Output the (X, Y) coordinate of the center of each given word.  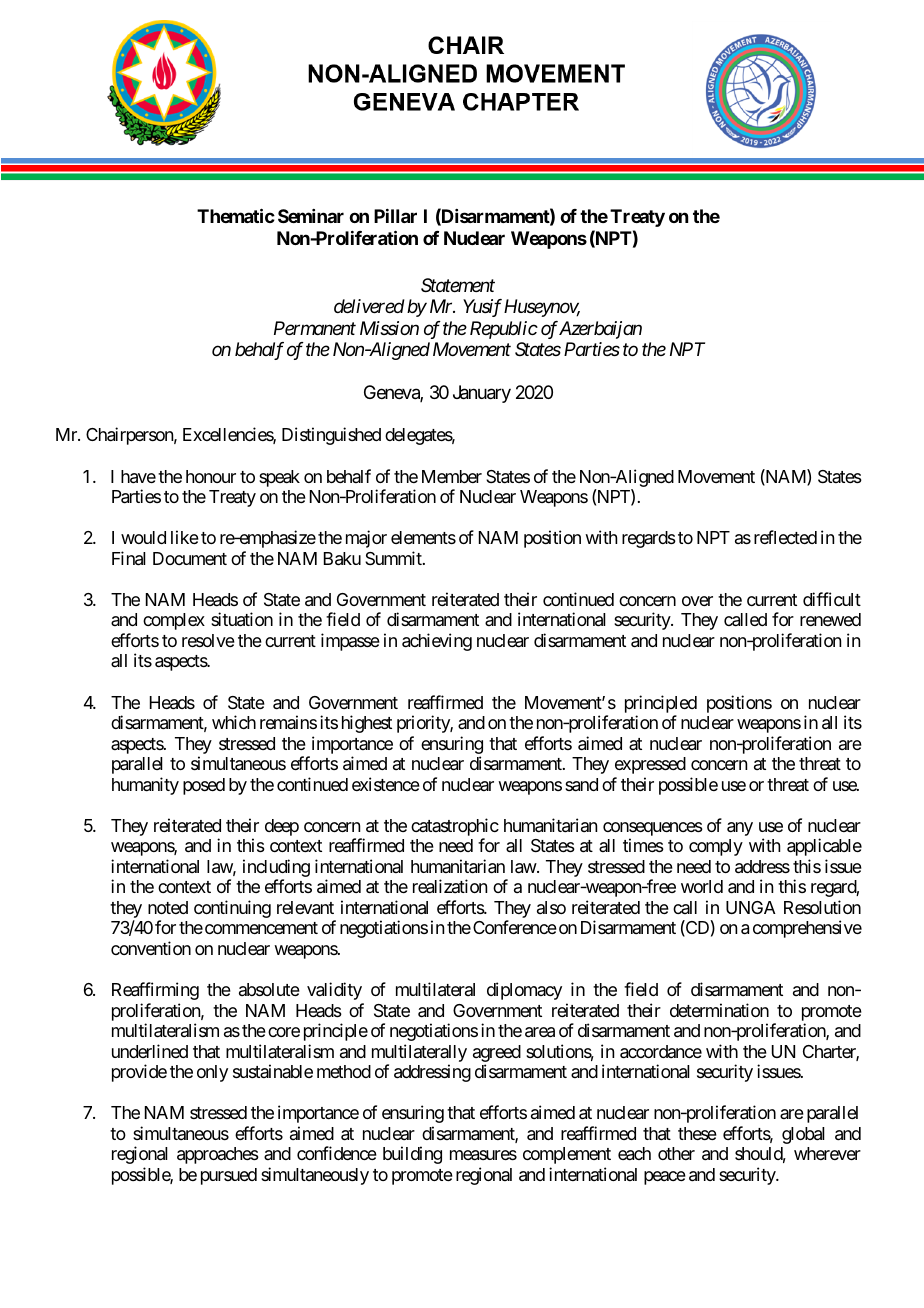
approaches (218, 1155)
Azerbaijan (600, 330)
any (740, 829)
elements (423, 537)
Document (190, 558)
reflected (785, 537)
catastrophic (455, 828)
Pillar (395, 216)
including (276, 869)
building (412, 1155)
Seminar (311, 216)
